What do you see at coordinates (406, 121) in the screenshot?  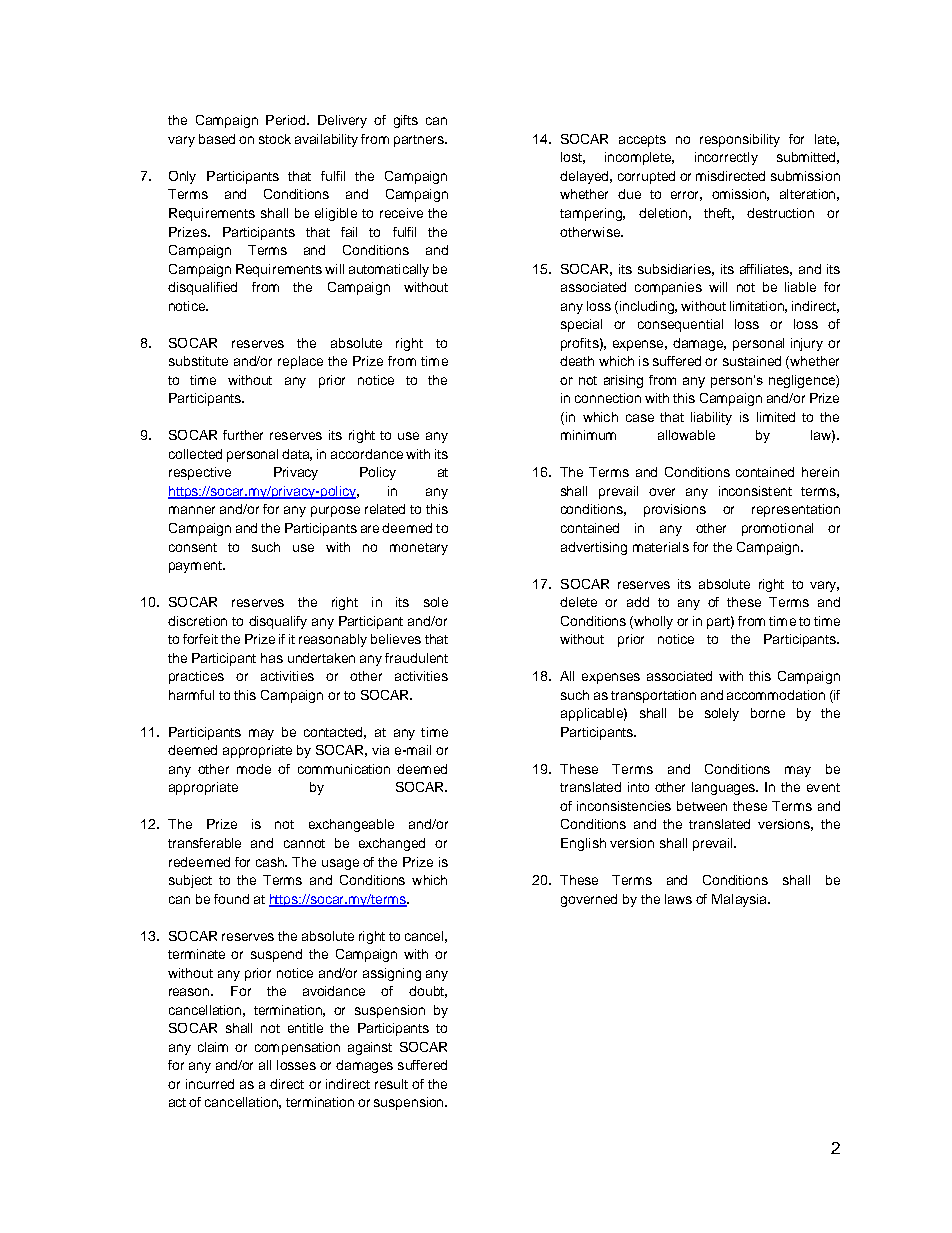 I see `gifts` at bounding box center [406, 121].
